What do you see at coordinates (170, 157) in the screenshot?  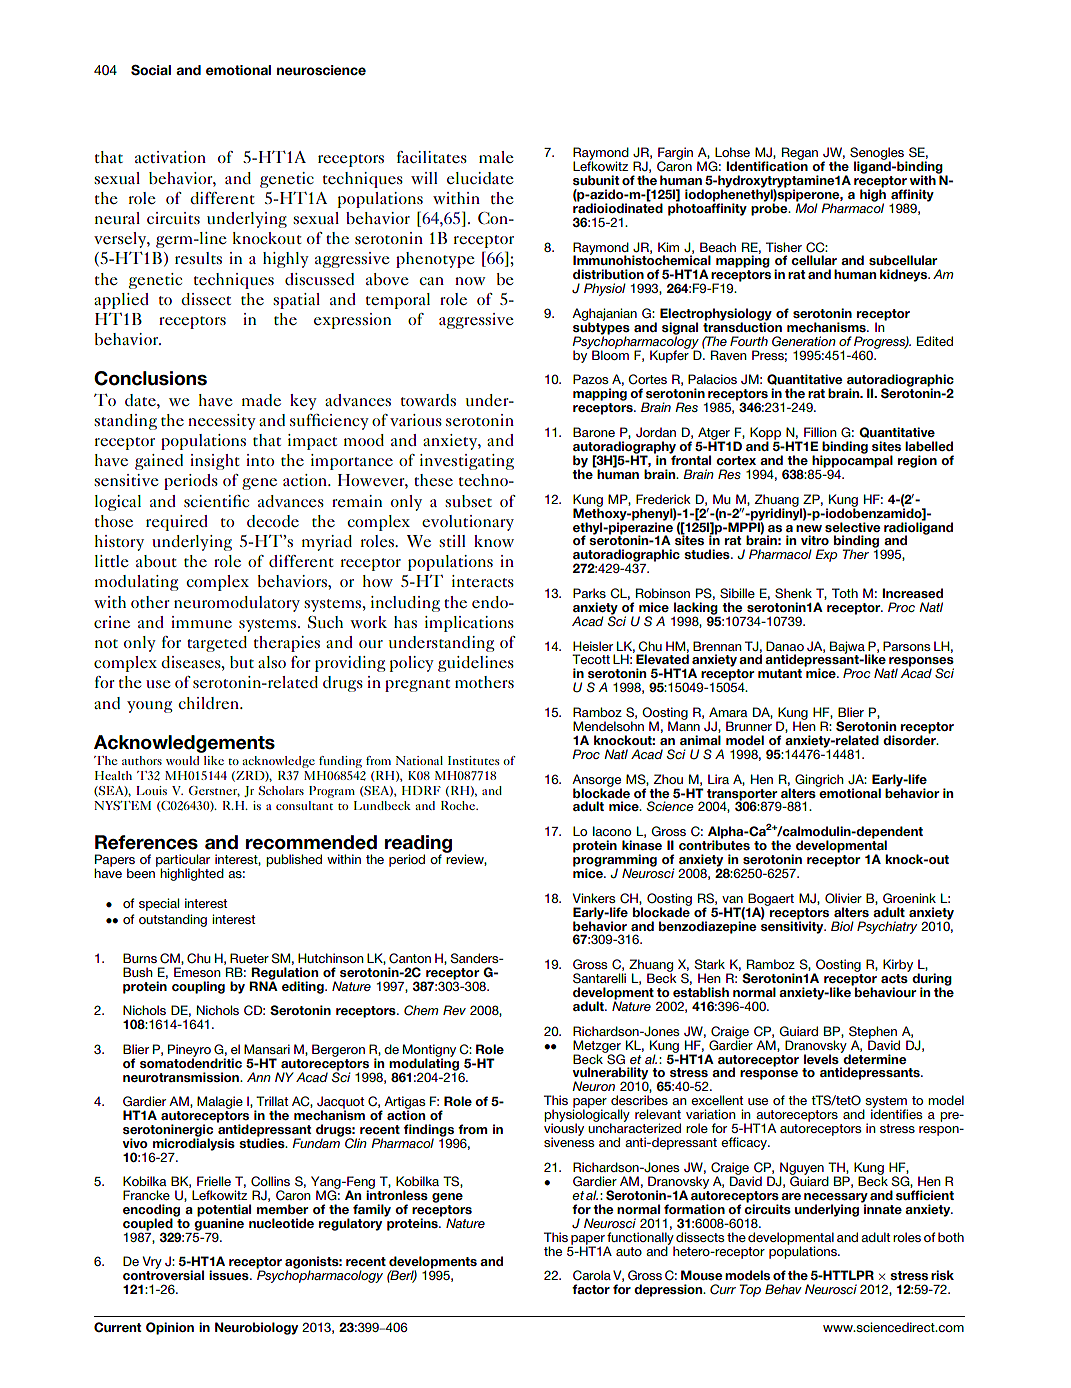 I see `activation` at bounding box center [170, 157].
